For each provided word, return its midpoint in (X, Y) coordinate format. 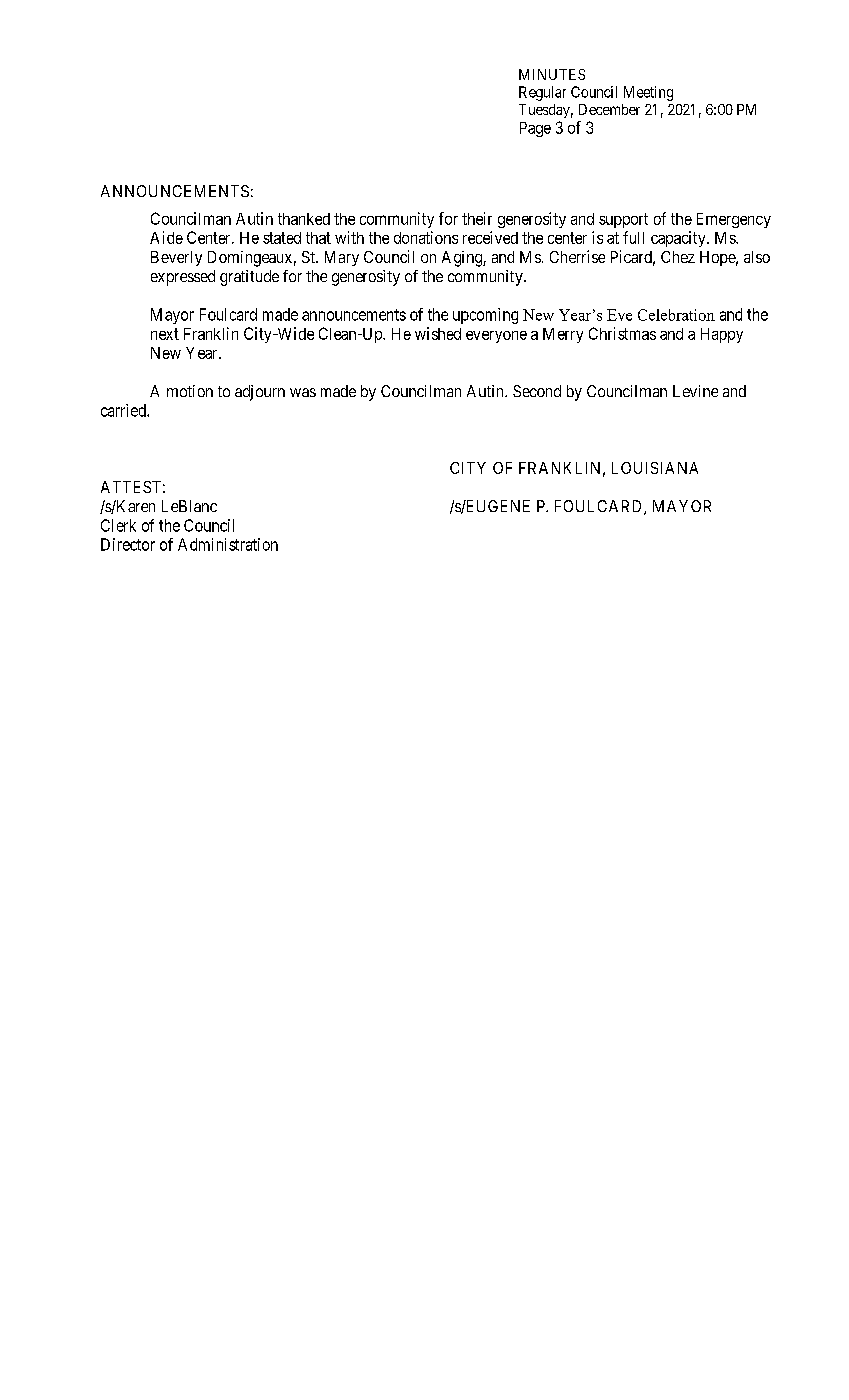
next (165, 334)
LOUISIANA (655, 468)
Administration (228, 544)
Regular (542, 93)
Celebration (676, 315)
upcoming (485, 316)
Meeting (648, 93)
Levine (695, 391)
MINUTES (552, 74)
